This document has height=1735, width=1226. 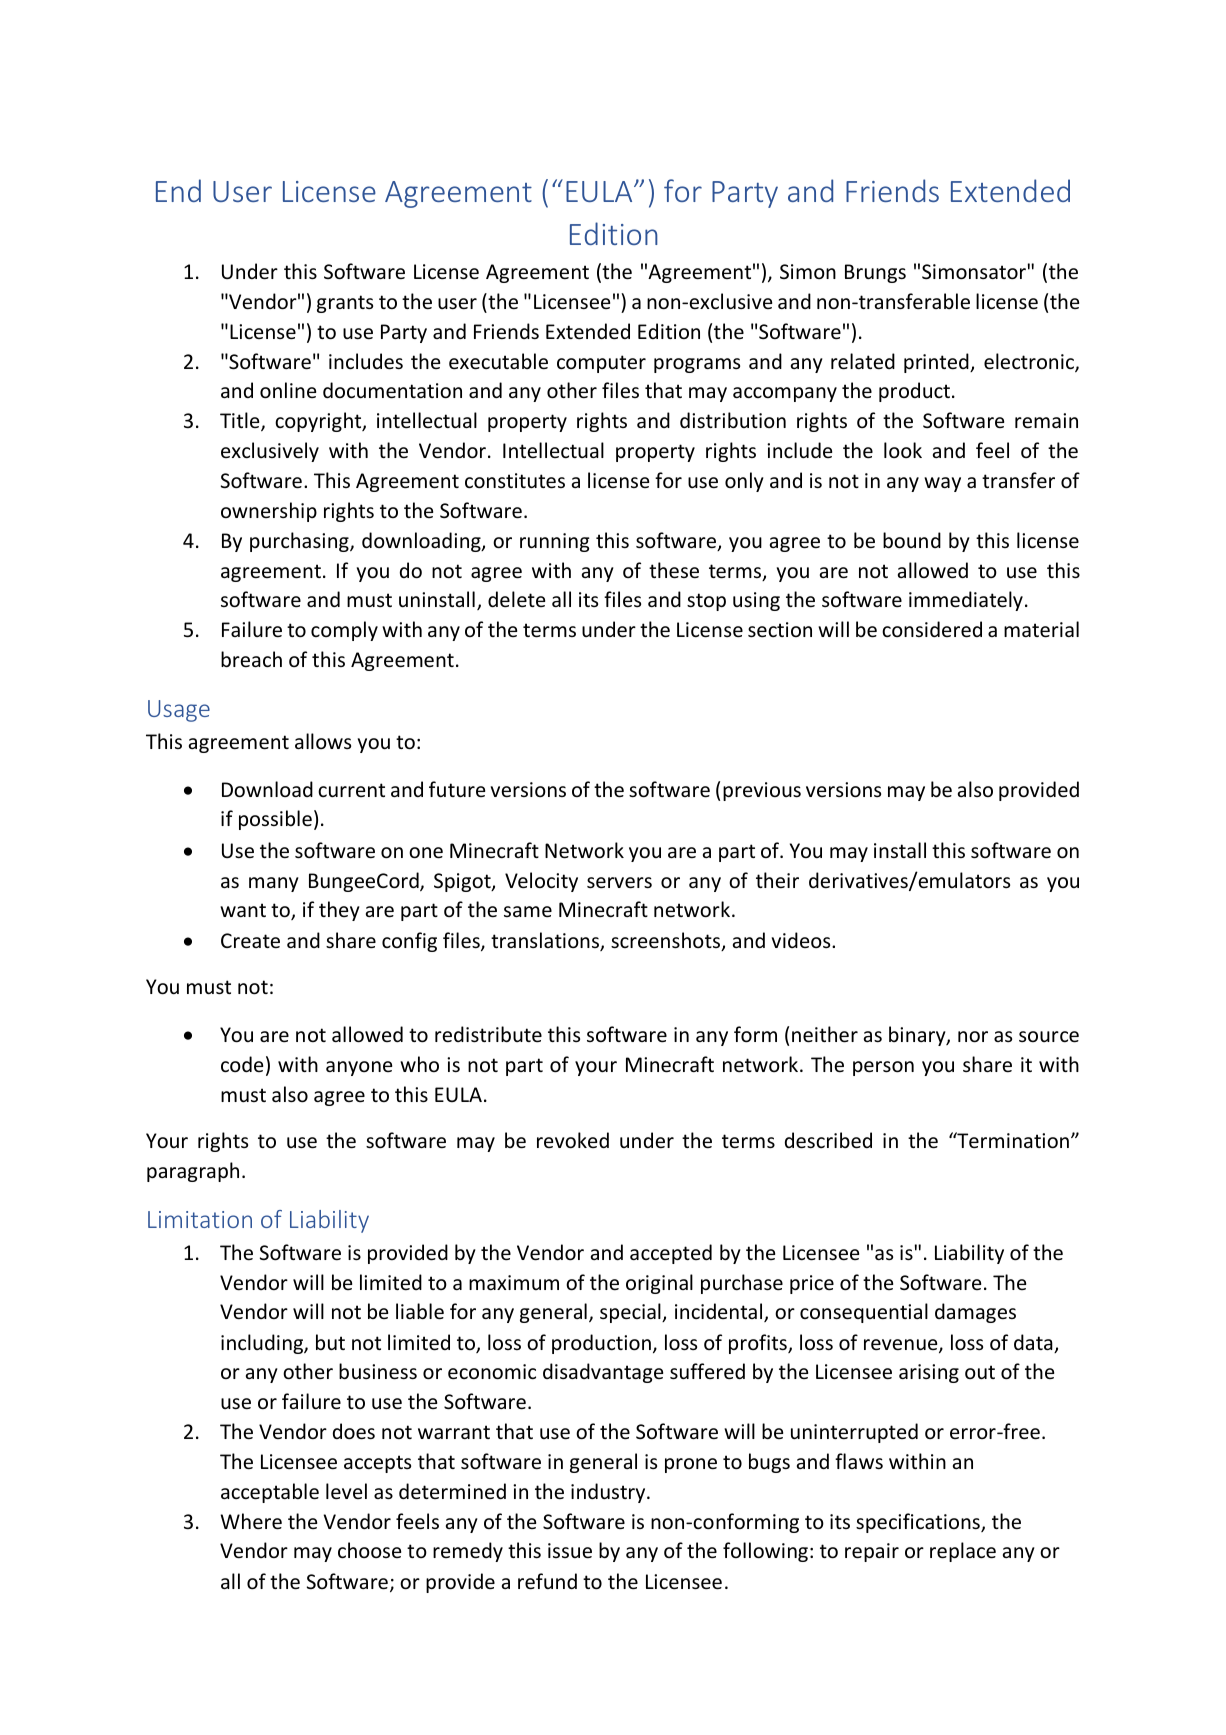 I want to click on Where, so click(x=251, y=1521).
